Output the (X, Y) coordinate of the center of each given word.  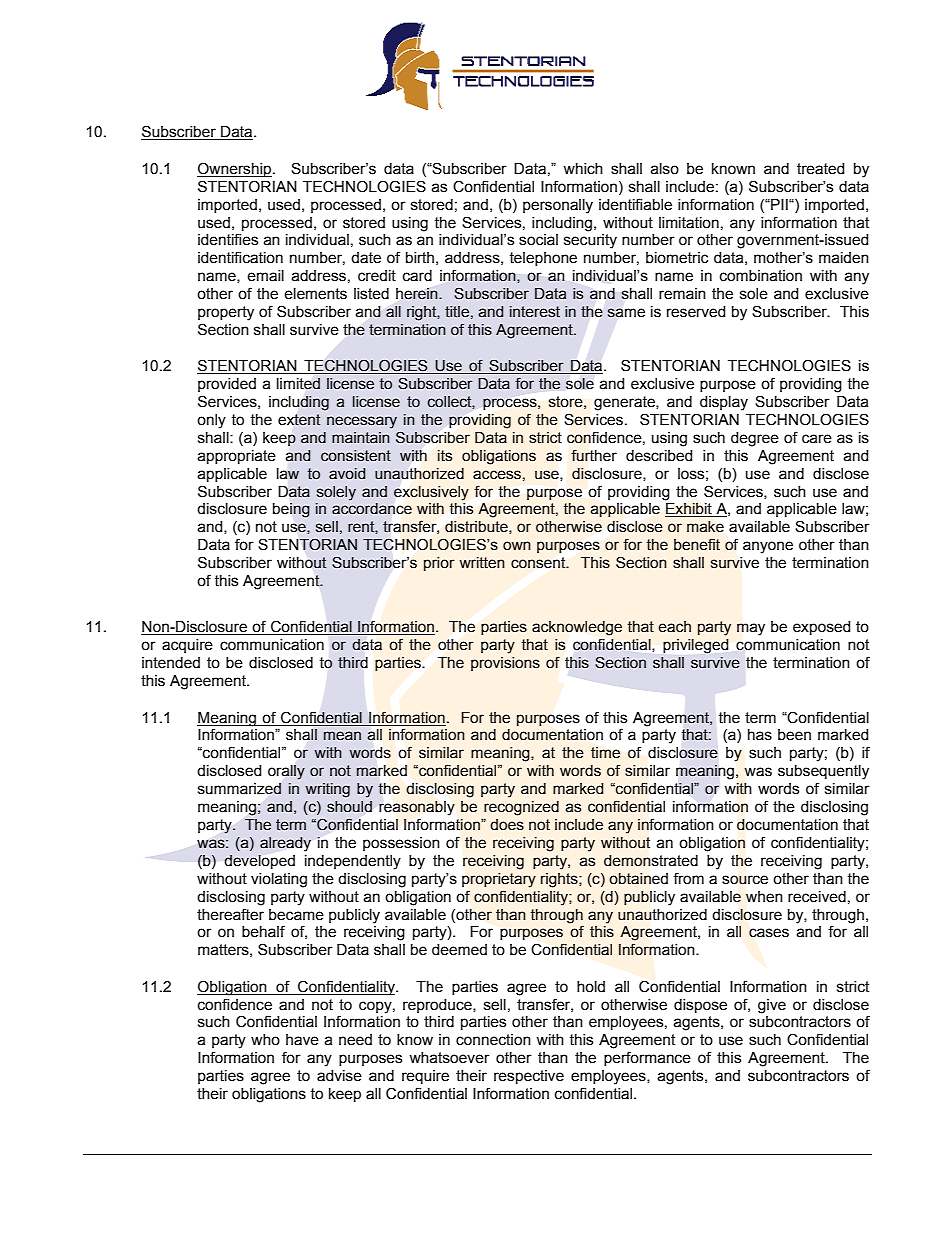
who (265, 1040)
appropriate (236, 457)
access (497, 475)
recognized (521, 808)
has (760, 735)
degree (755, 439)
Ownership (235, 169)
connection (493, 1040)
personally (558, 206)
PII (779, 204)
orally (286, 772)
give (772, 1006)
